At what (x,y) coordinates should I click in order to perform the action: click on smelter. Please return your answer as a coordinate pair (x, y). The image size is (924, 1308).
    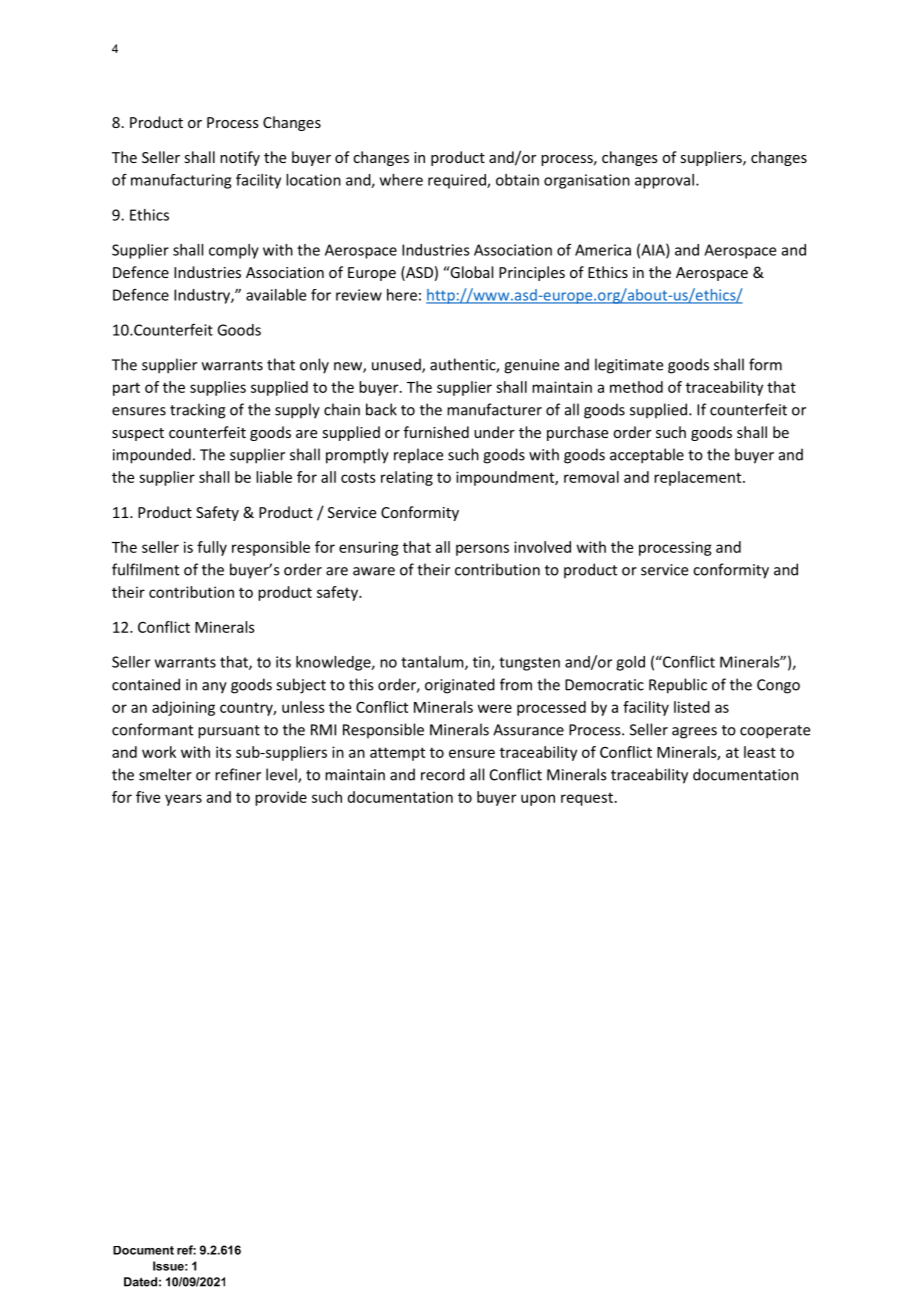
    Looking at the image, I should click on (165, 774).
